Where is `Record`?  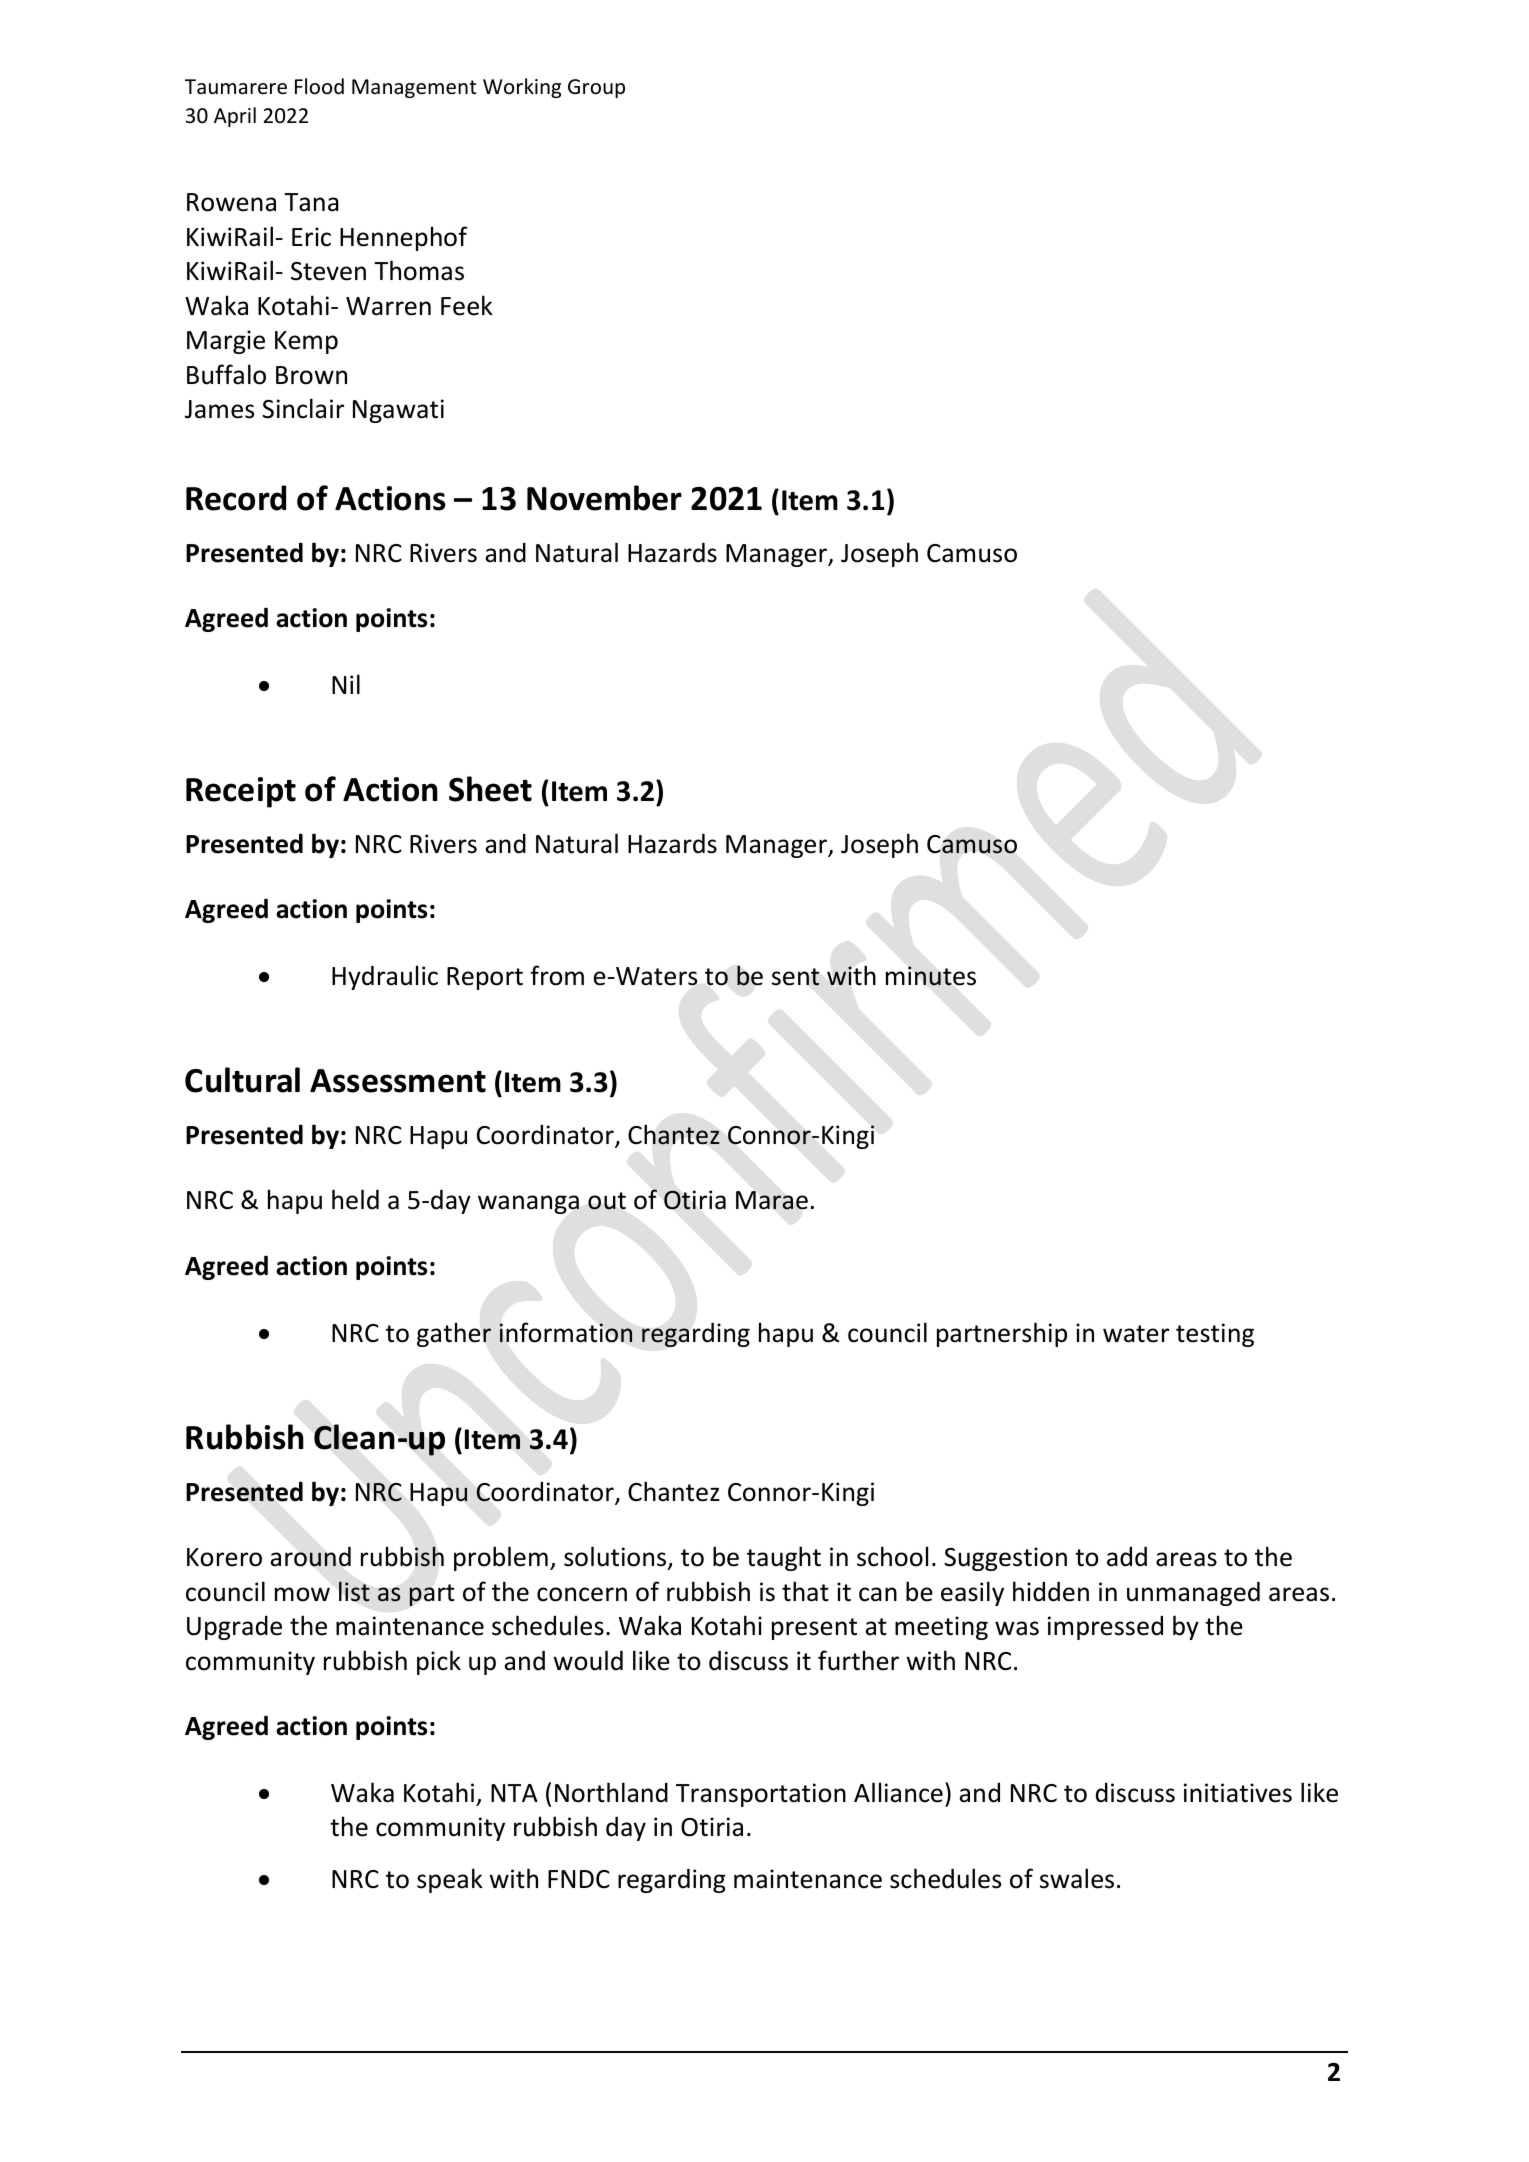 Record is located at coordinates (236, 498).
